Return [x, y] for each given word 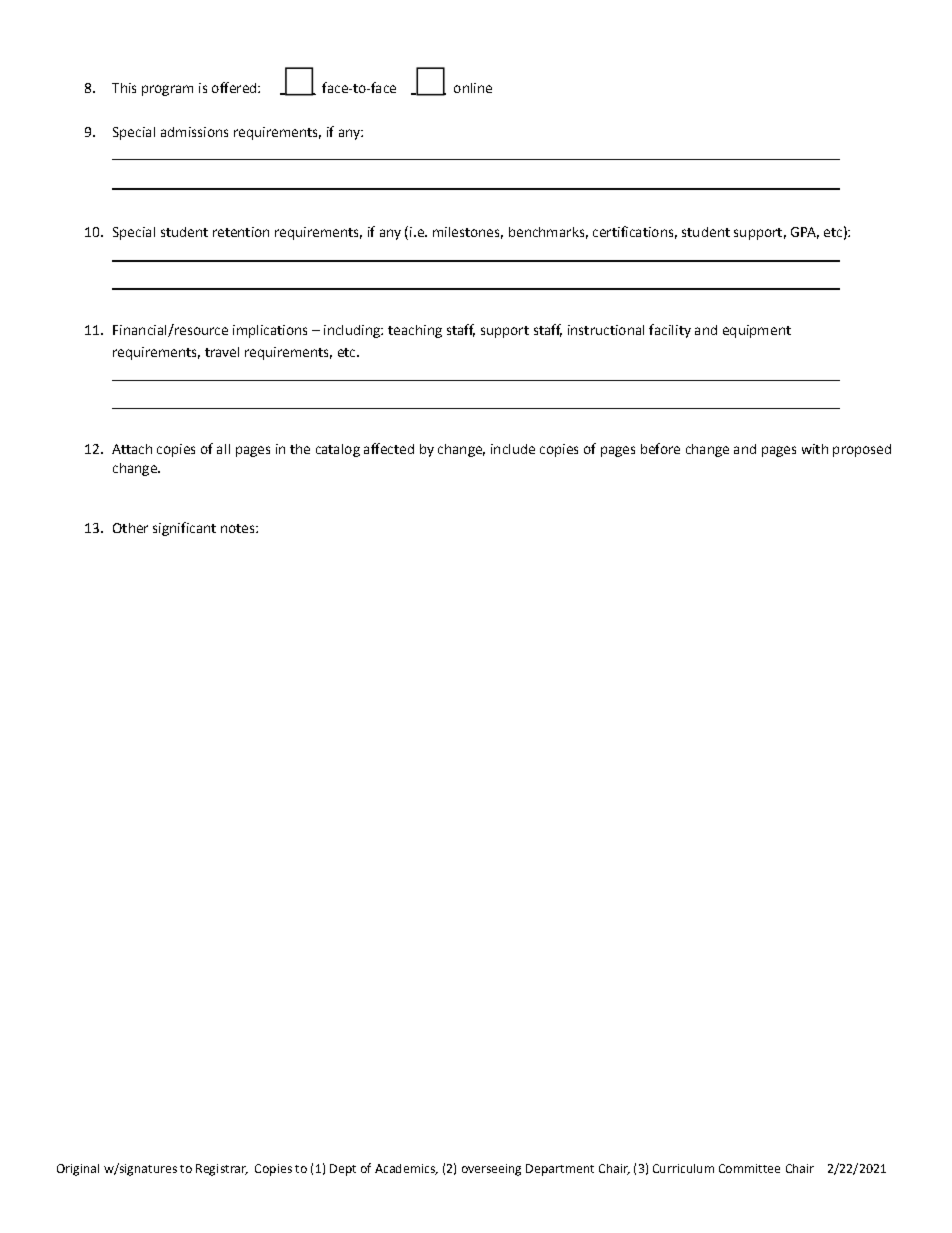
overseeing [491, 1170]
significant [184, 529]
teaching [415, 331]
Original [78, 1170]
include [513, 449]
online [473, 88]
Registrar [222, 1170]
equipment [757, 331]
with [815, 449]
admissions [194, 132]
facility [670, 331]
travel [222, 352]
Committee [749, 1168]
